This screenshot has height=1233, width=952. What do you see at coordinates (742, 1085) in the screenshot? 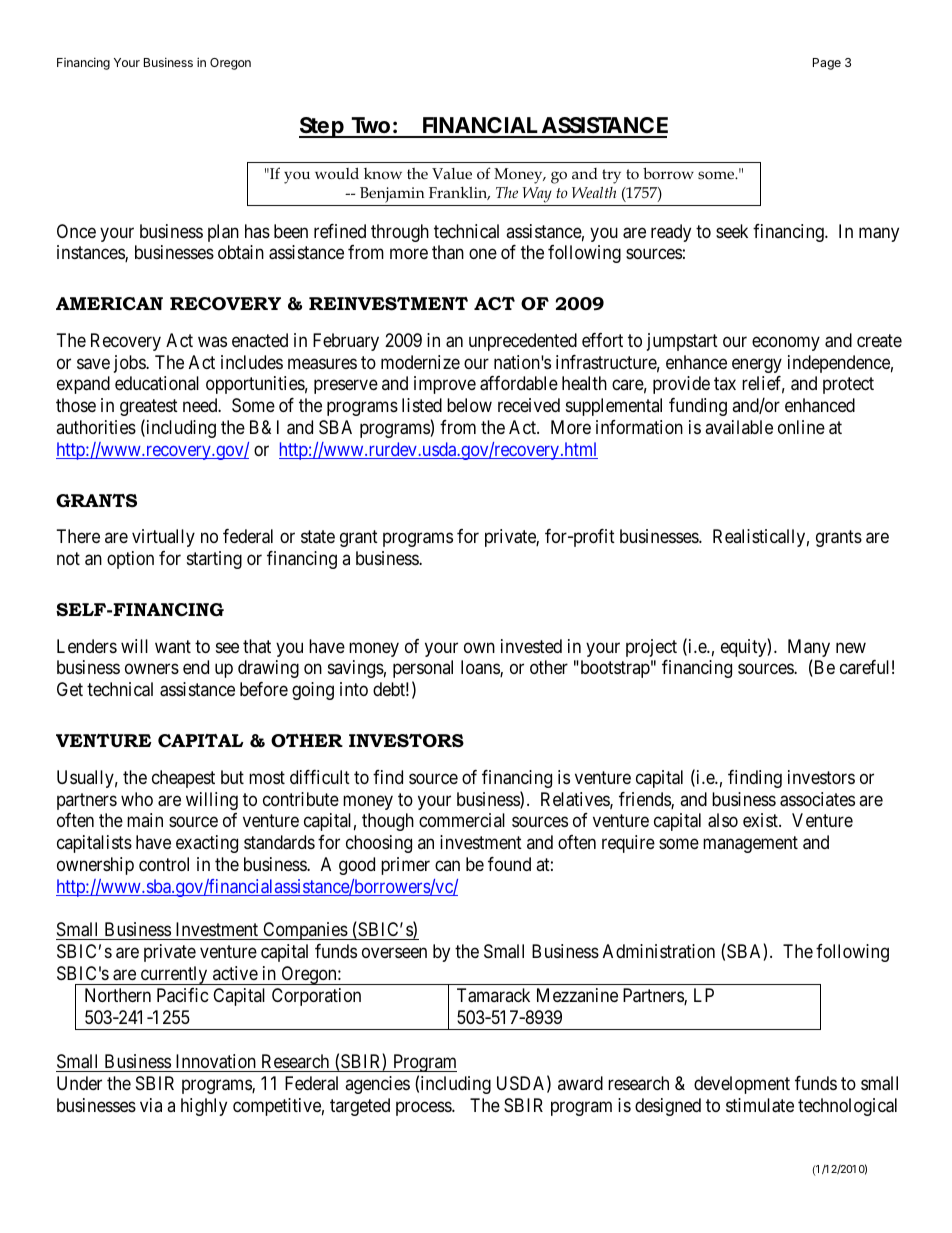
I see `development` at bounding box center [742, 1085].
